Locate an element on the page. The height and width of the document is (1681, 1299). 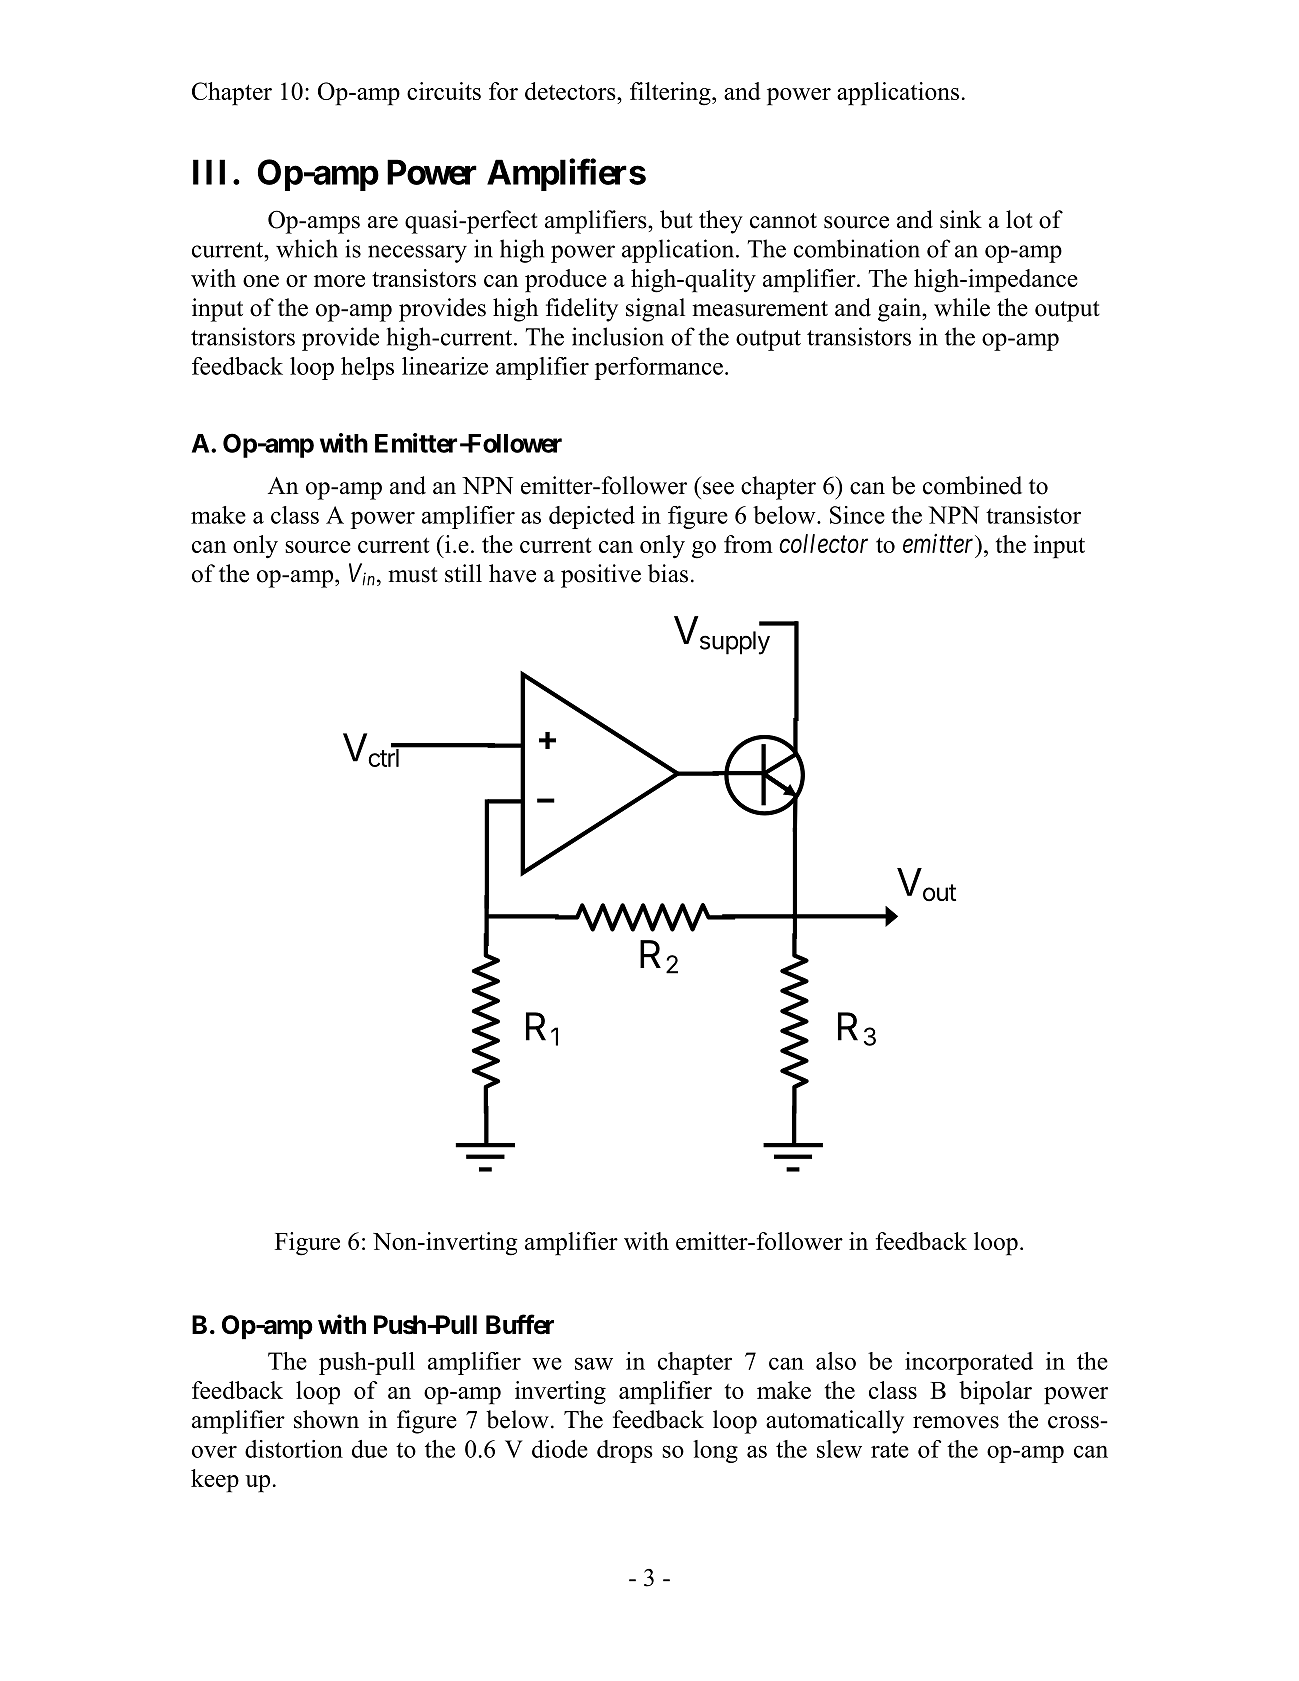
shown is located at coordinates (326, 1419).
